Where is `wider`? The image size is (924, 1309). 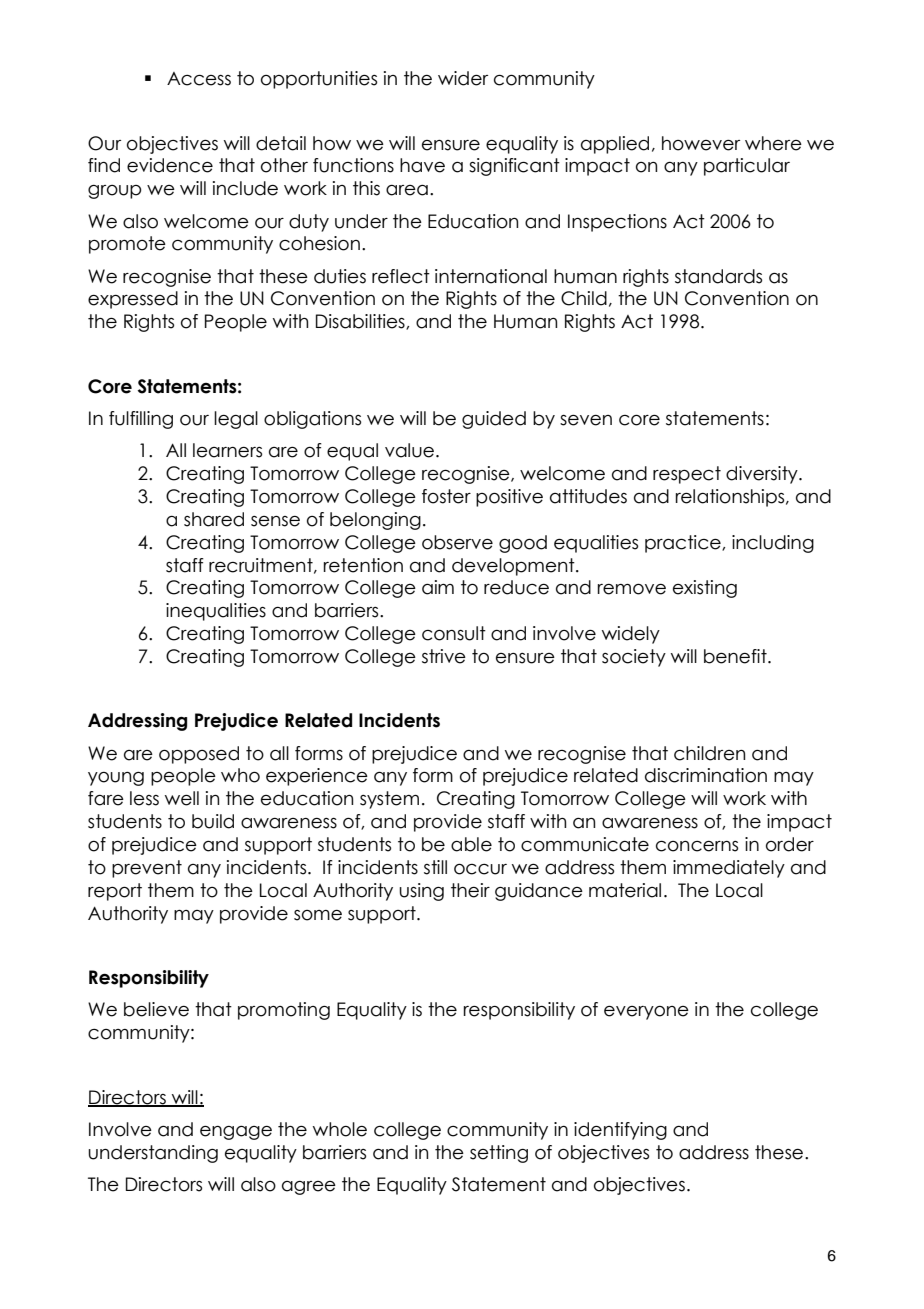
wider is located at coordinates (463, 78).
